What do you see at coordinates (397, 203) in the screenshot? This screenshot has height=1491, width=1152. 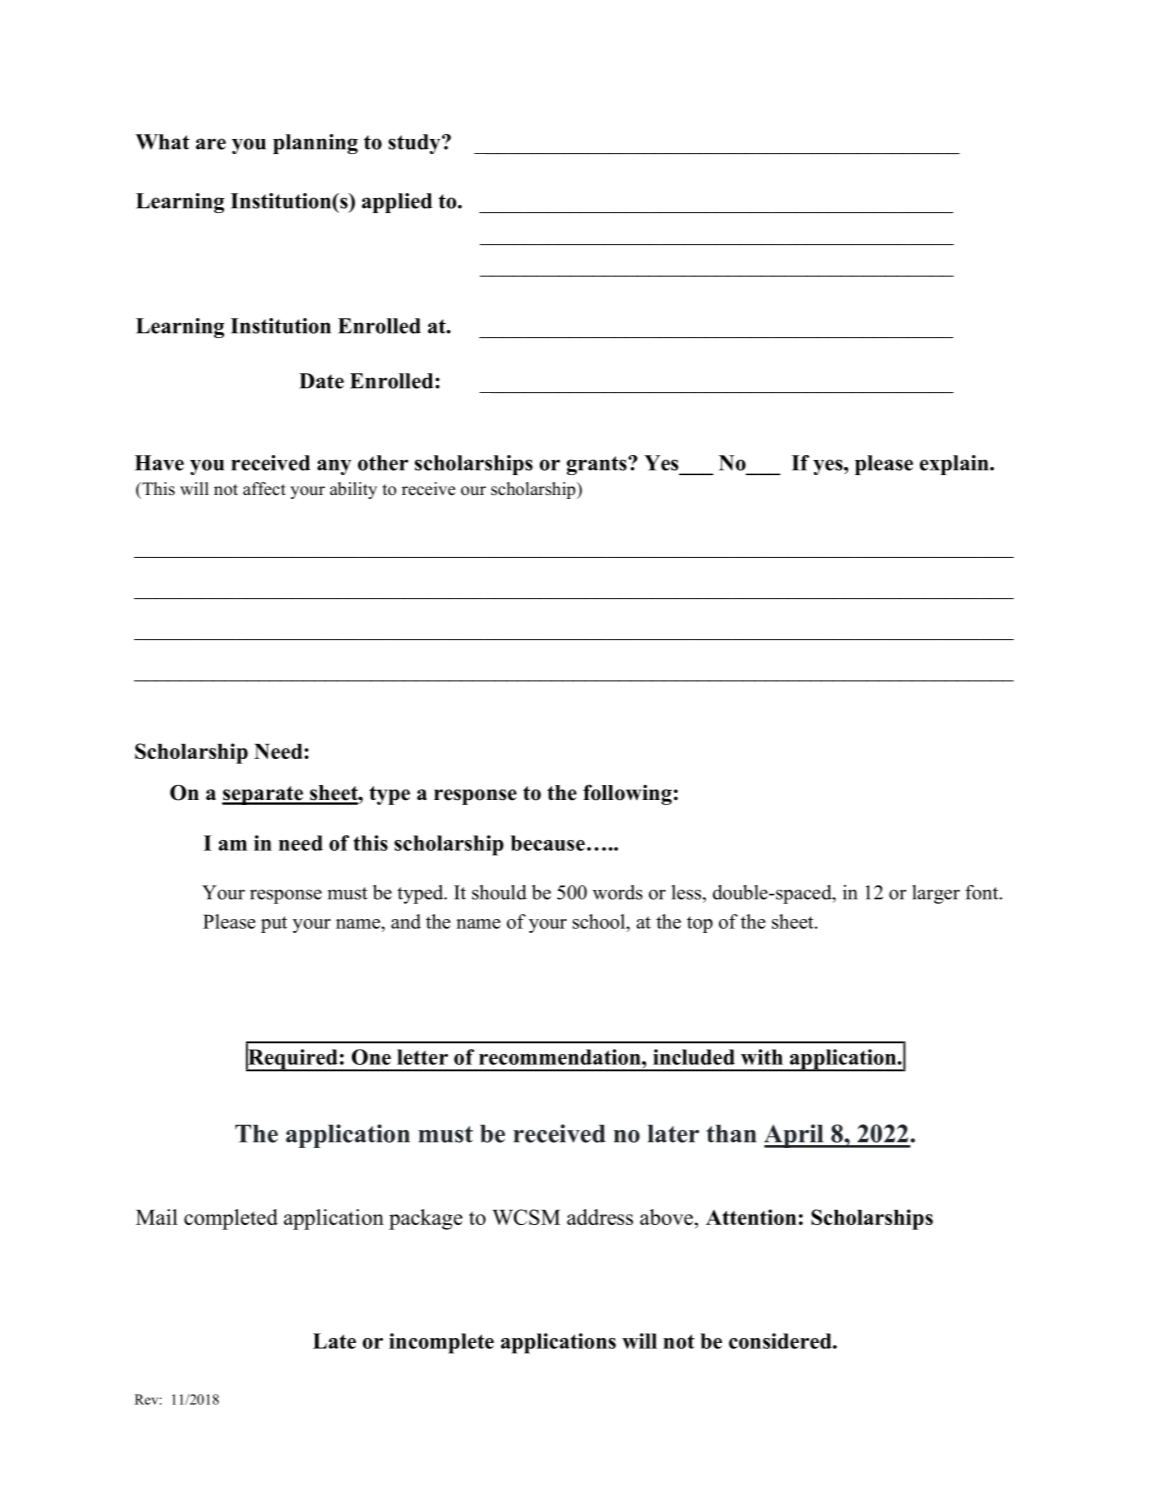 I see `applied` at bounding box center [397, 203].
